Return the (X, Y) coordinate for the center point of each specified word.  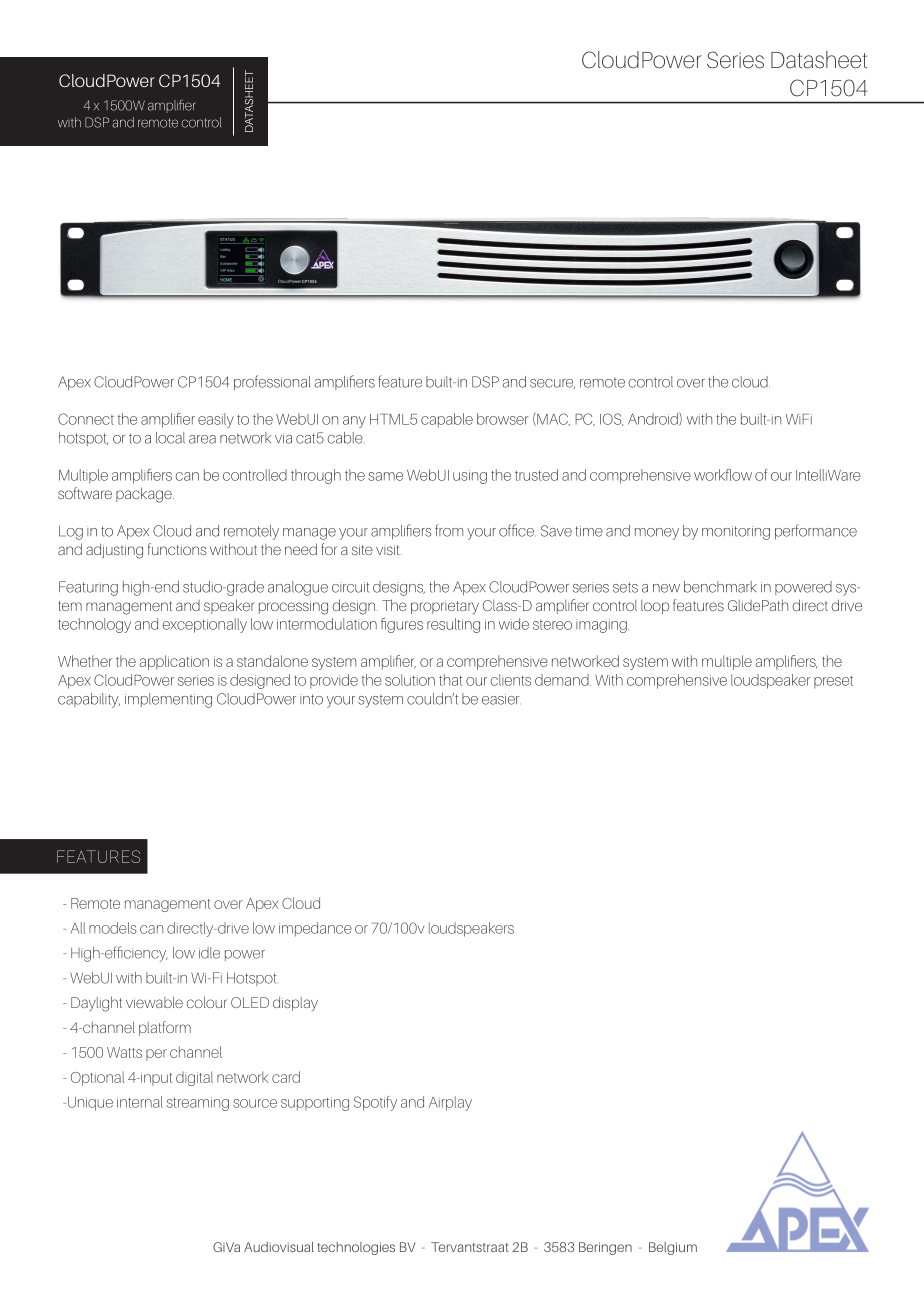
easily (216, 420)
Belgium (673, 1248)
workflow (723, 475)
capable (447, 420)
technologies (356, 1248)
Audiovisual (279, 1247)
